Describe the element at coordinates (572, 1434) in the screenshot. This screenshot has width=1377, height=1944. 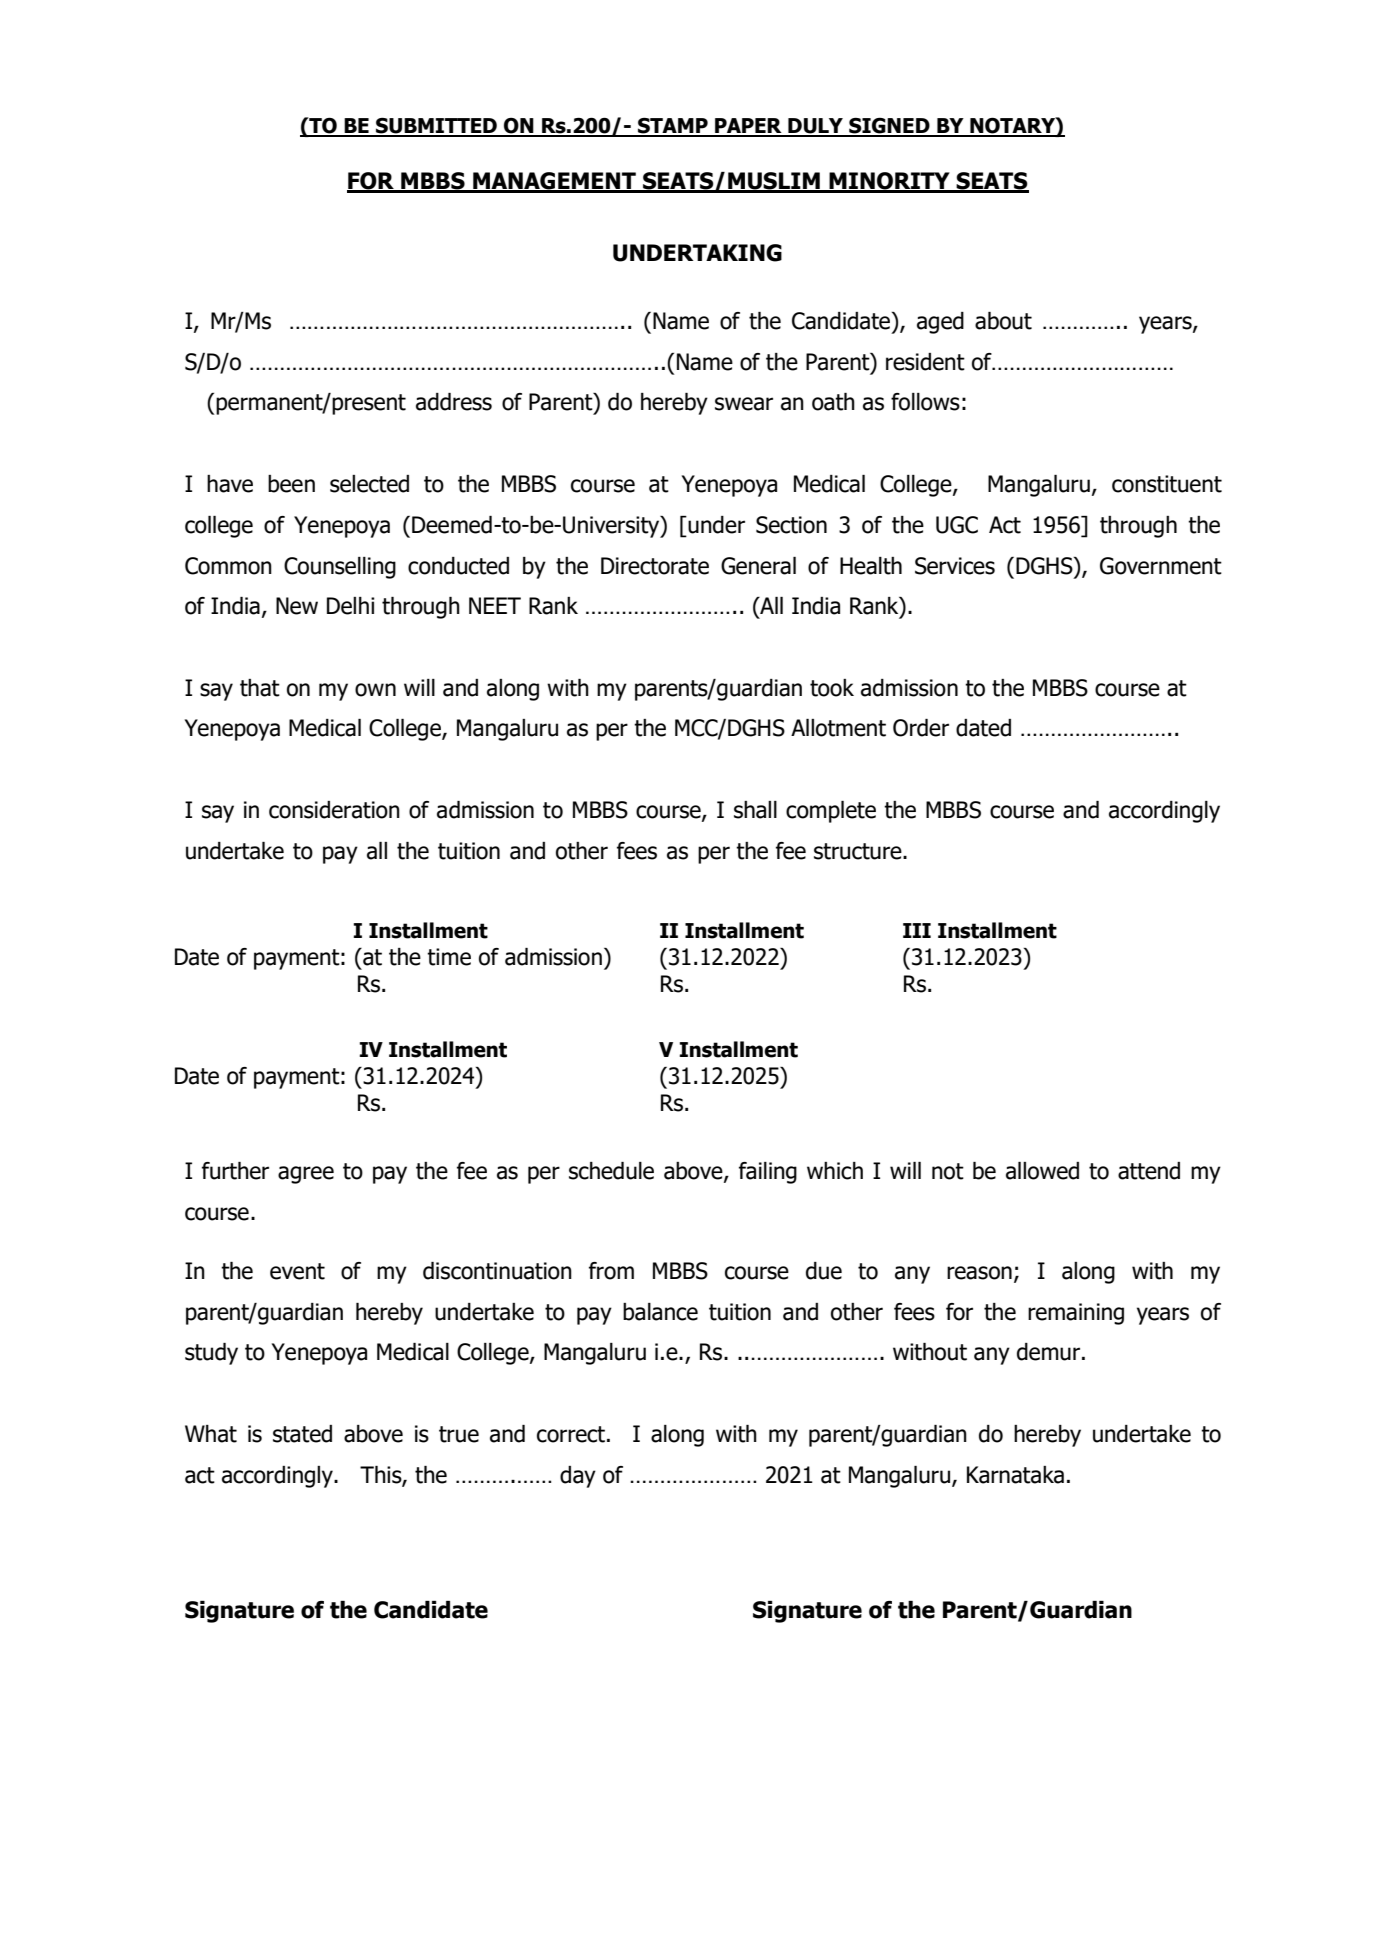
I see `correct` at that location.
